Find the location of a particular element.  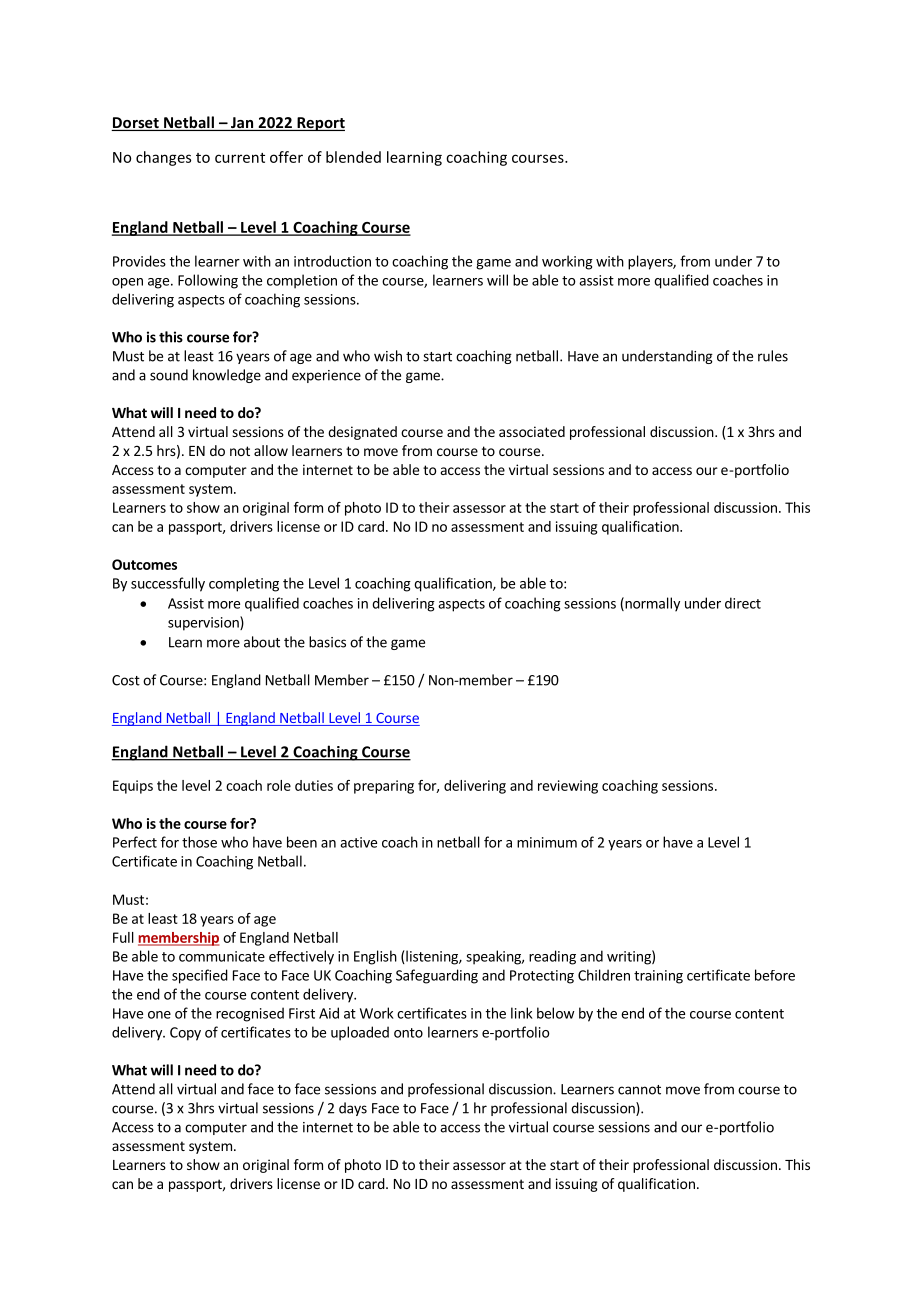

Copy is located at coordinates (185, 1034).
